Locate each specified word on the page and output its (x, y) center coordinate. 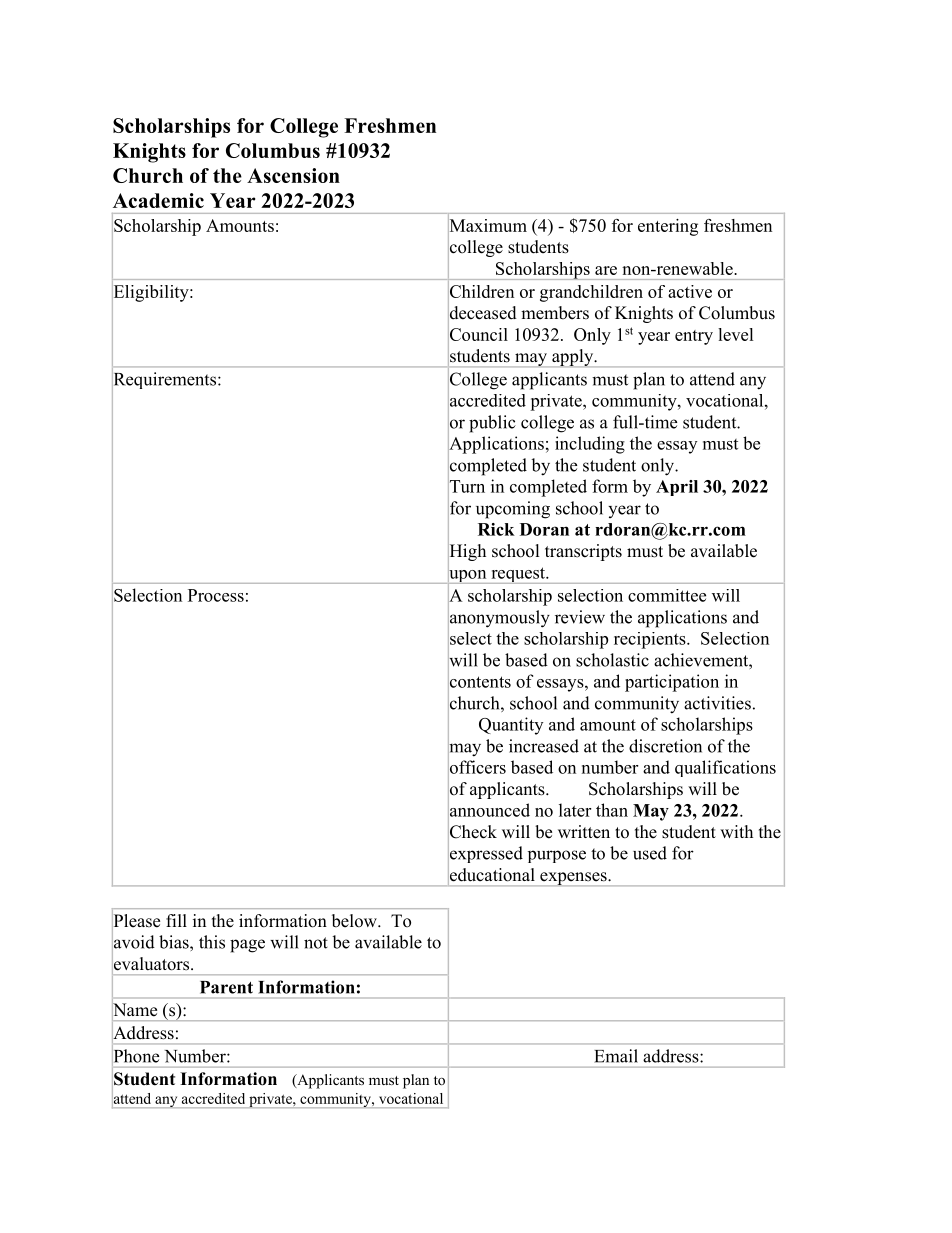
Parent (226, 987)
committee (667, 595)
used (650, 853)
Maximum (487, 225)
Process (216, 595)
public (492, 424)
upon (468, 576)
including (590, 445)
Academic (158, 200)
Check (472, 832)
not (316, 943)
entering (668, 227)
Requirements (165, 381)
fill (176, 920)
